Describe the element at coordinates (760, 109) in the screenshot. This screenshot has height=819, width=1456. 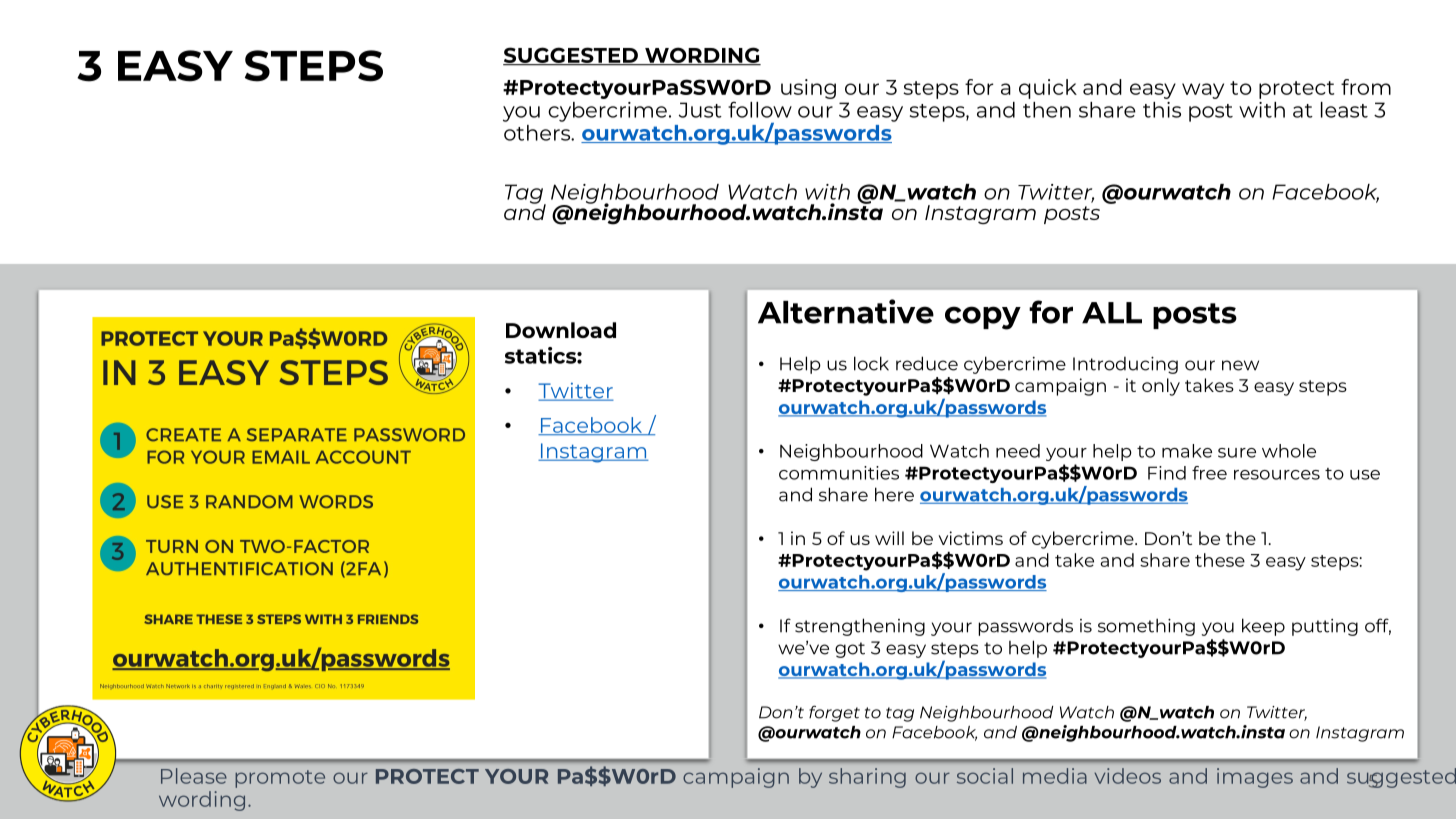
I see `follow` at that location.
